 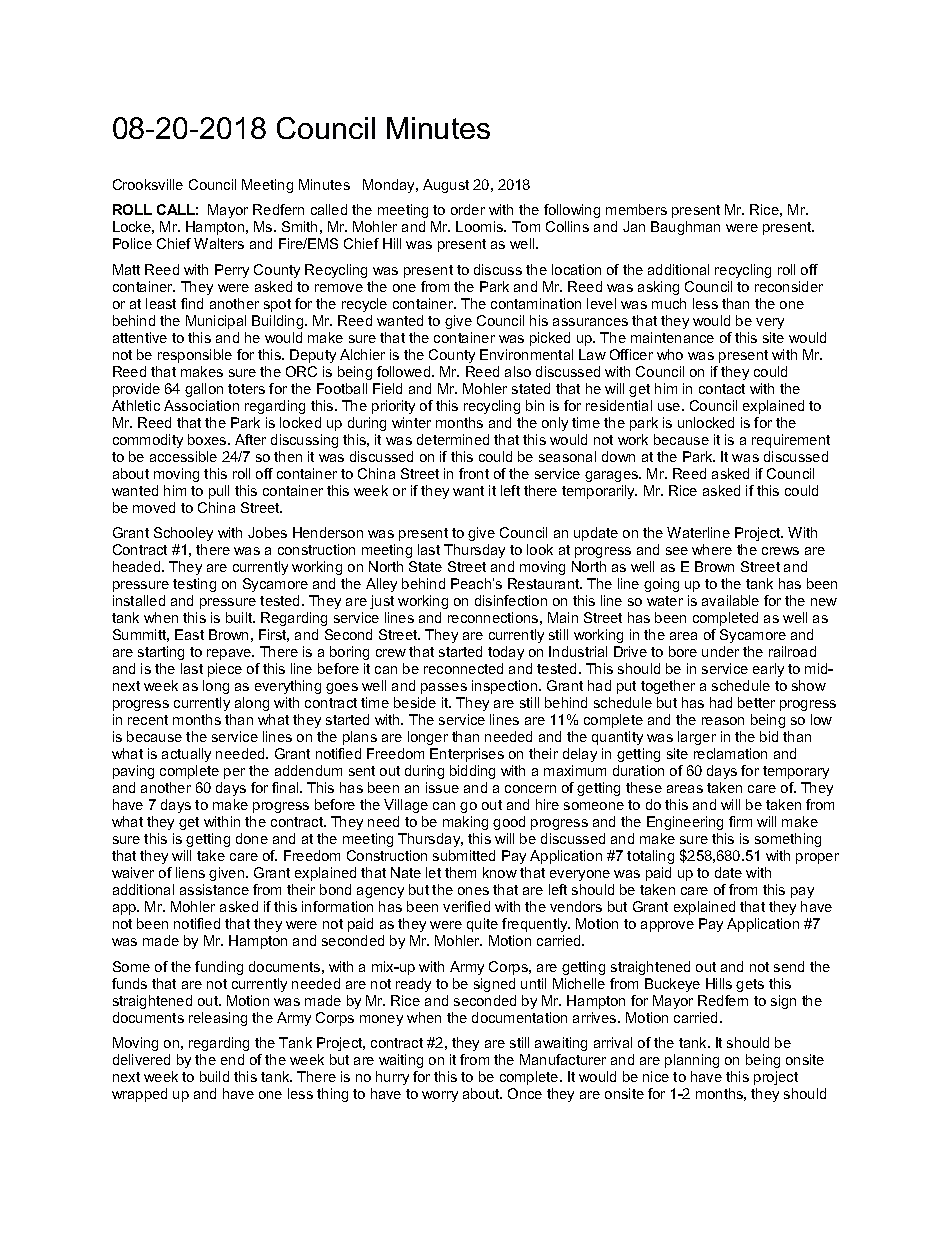 What do you see at coordinates (712, 549) in the screenshot?
I see `where` at bounding box center [712, 549].
